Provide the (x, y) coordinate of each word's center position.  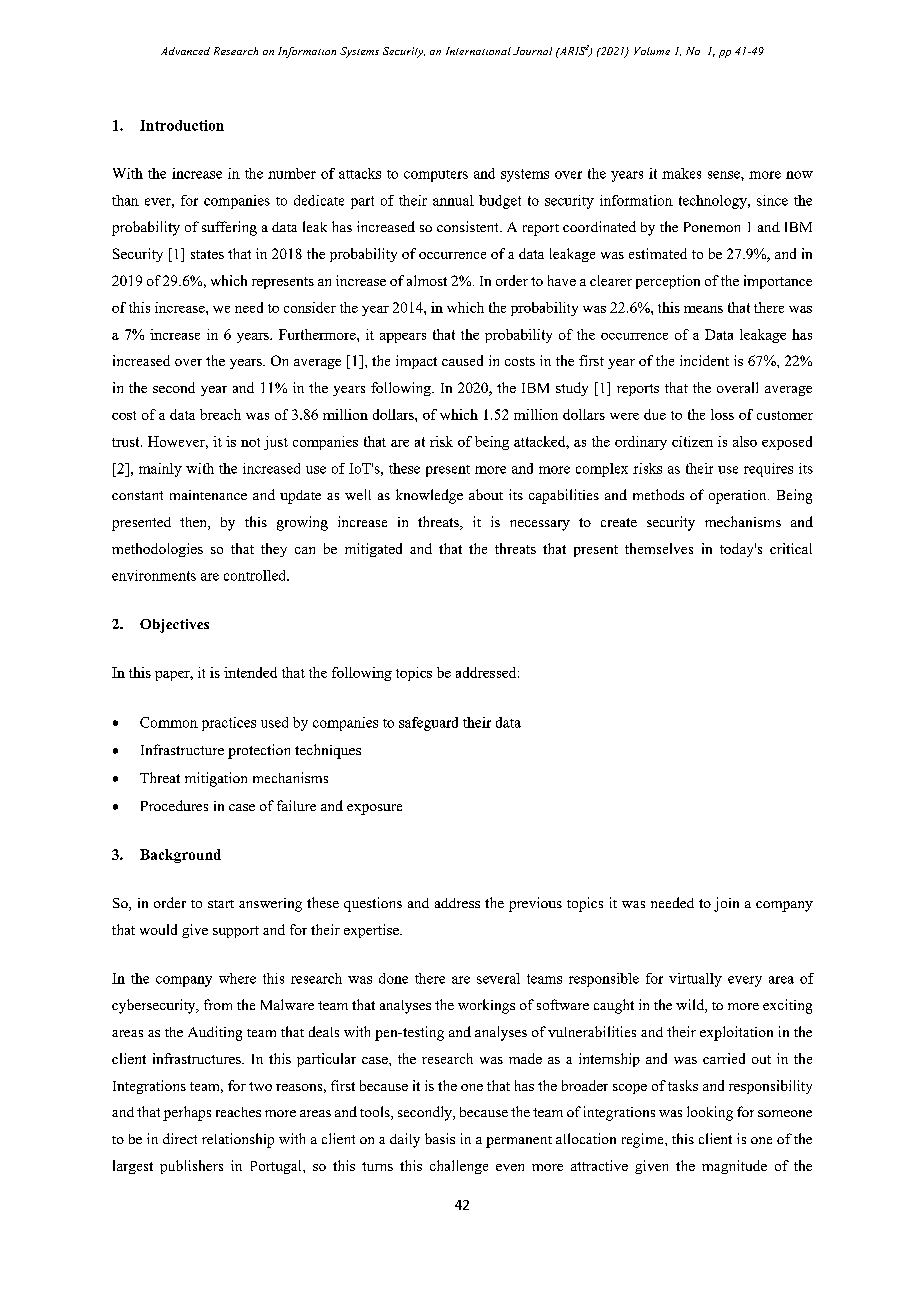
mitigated (373, 550)
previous (535, 904)
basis (440, 1138)
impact (416, 362)
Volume (652, 51)
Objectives (174, 626)
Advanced (185, 51)
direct (180, 1138)
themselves (659, 548)
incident (704, 360)
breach (220, 414)
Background (180, 856)
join (726, 904)
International (478, 51)
